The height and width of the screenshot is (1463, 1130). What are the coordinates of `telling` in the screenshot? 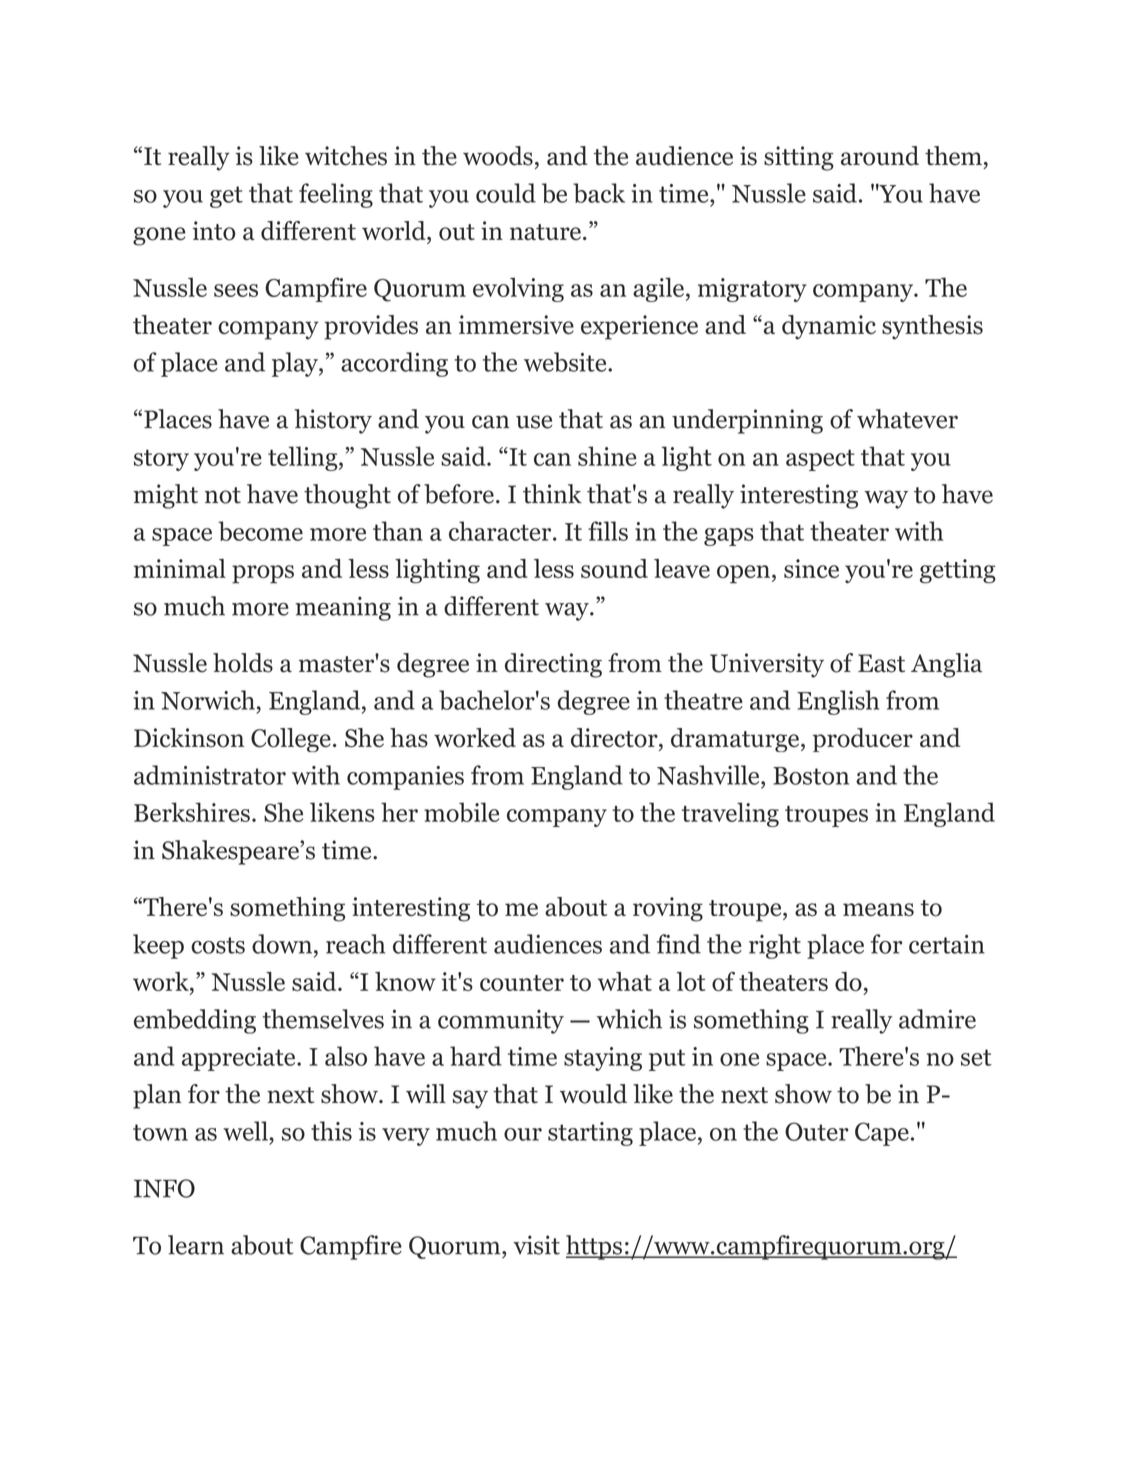 It's located at (304, 458).
